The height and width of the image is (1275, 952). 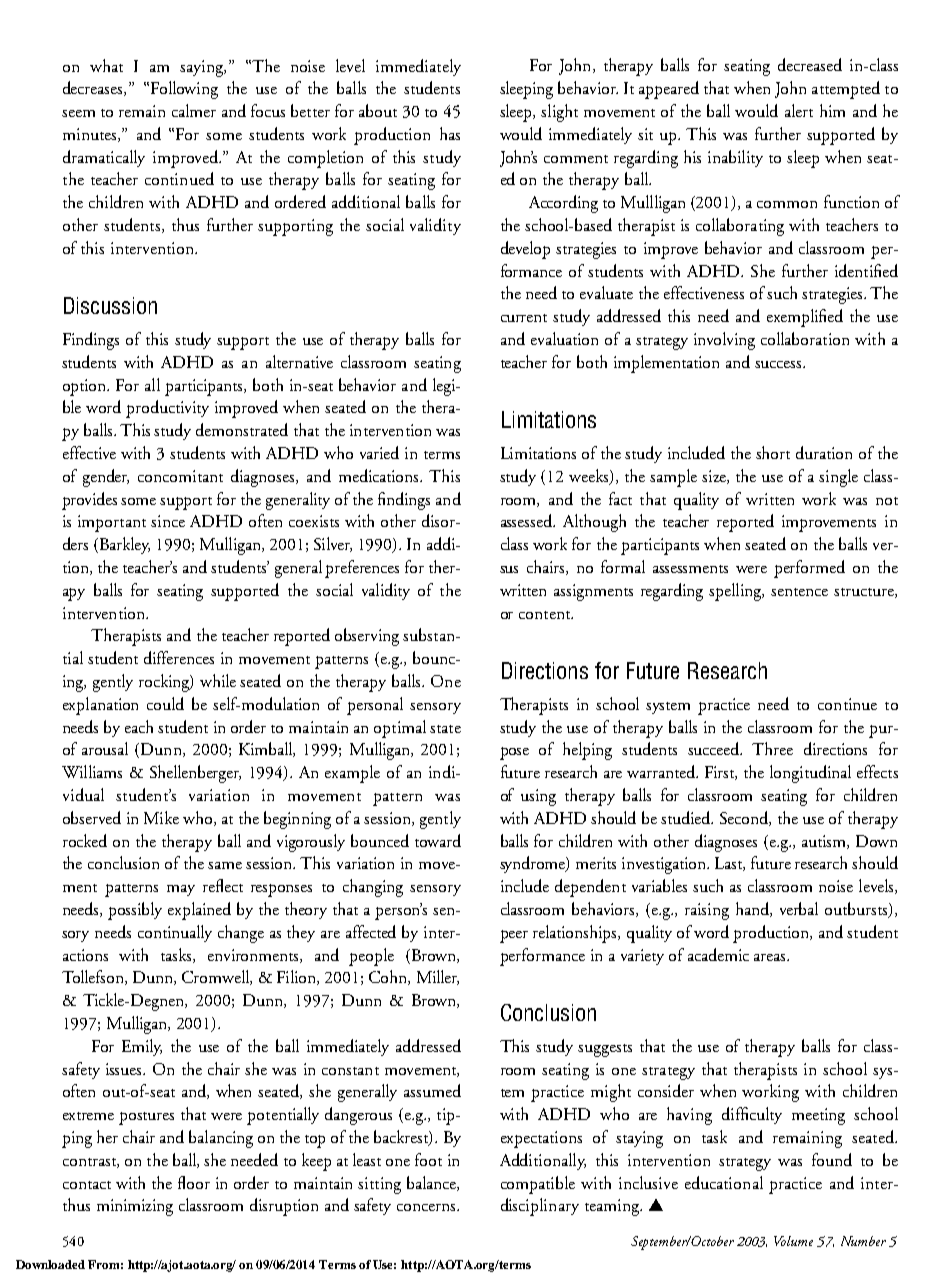 What do you see at coordinates (167, 409) in the image?
I see `productivity` at bounding box center [167, 409].
